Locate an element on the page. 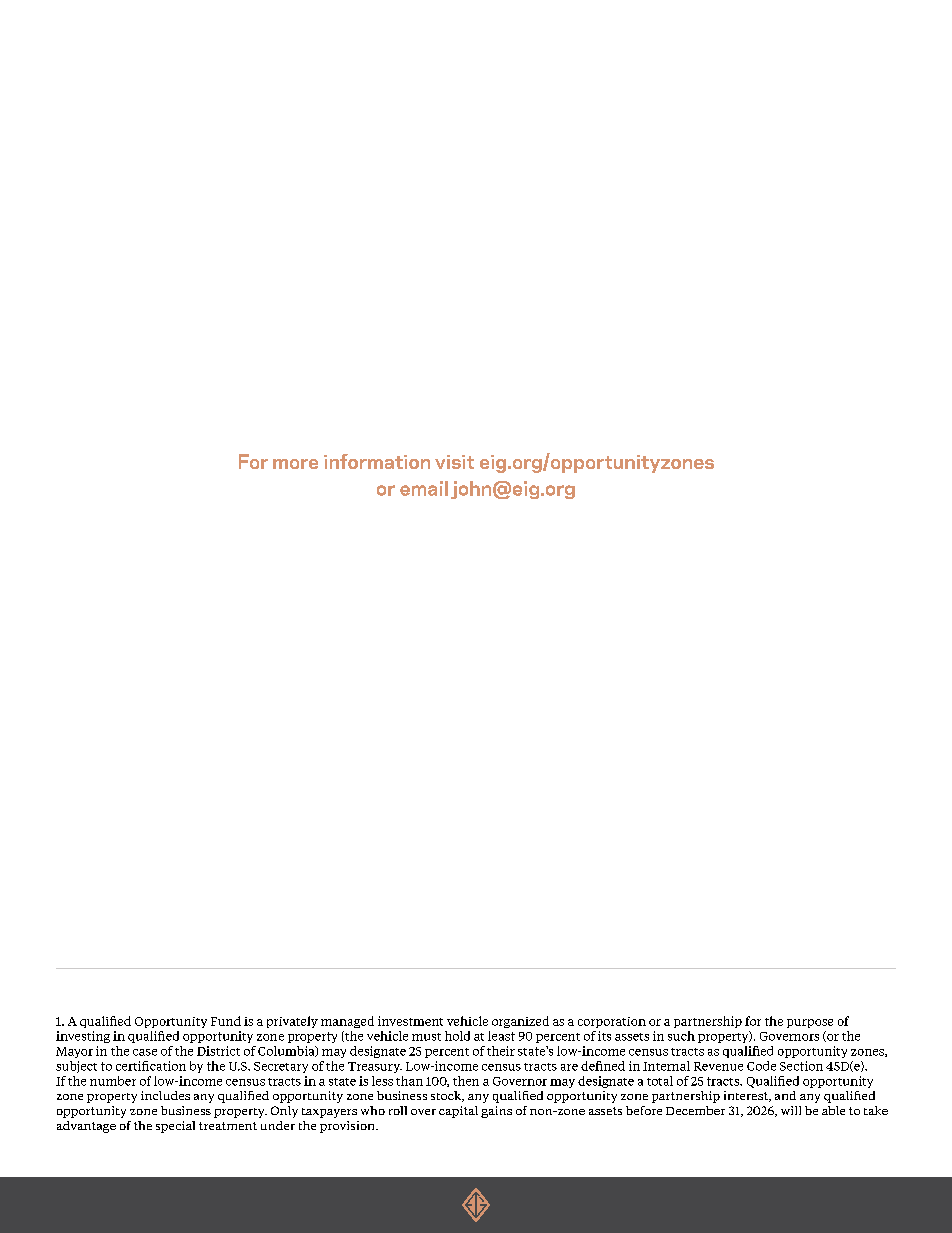 The image size is (952, 1233). email is located at coordinates (424, 488).
